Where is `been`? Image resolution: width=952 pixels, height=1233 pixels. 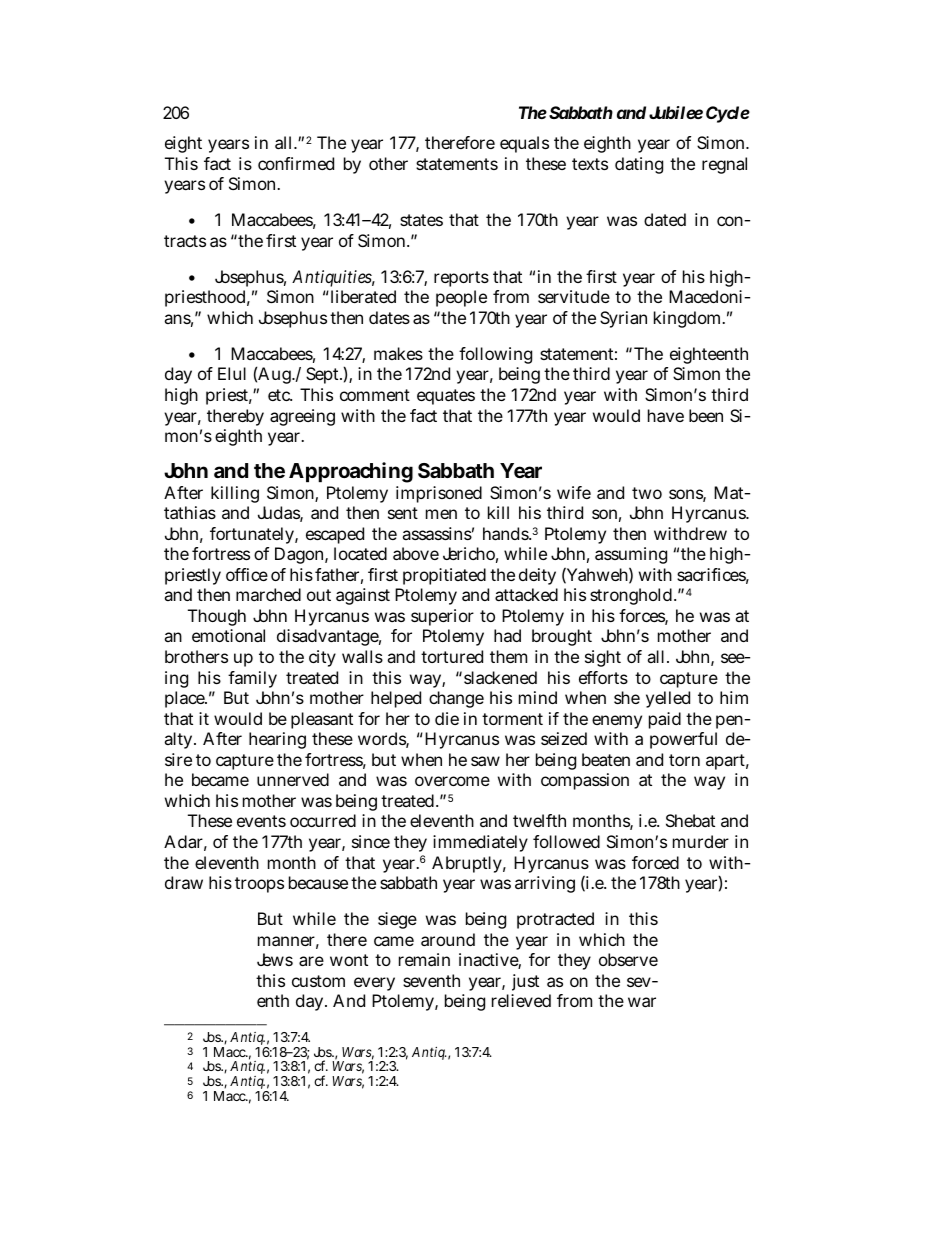 been is located at coordinates (706, 415).
